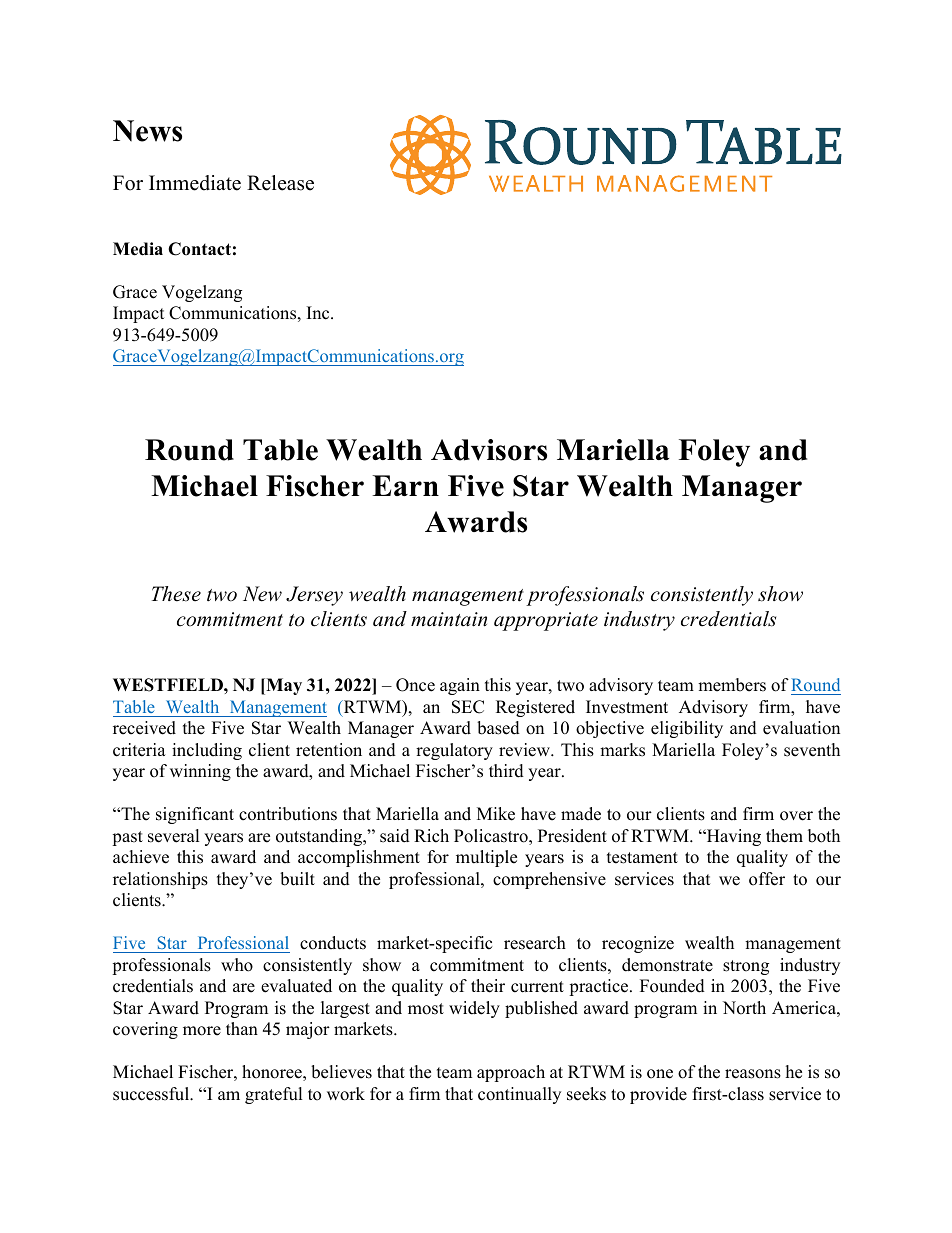  Describe the element at coordinates (200, 772) in the screenshot. I see `winning` at that location.
